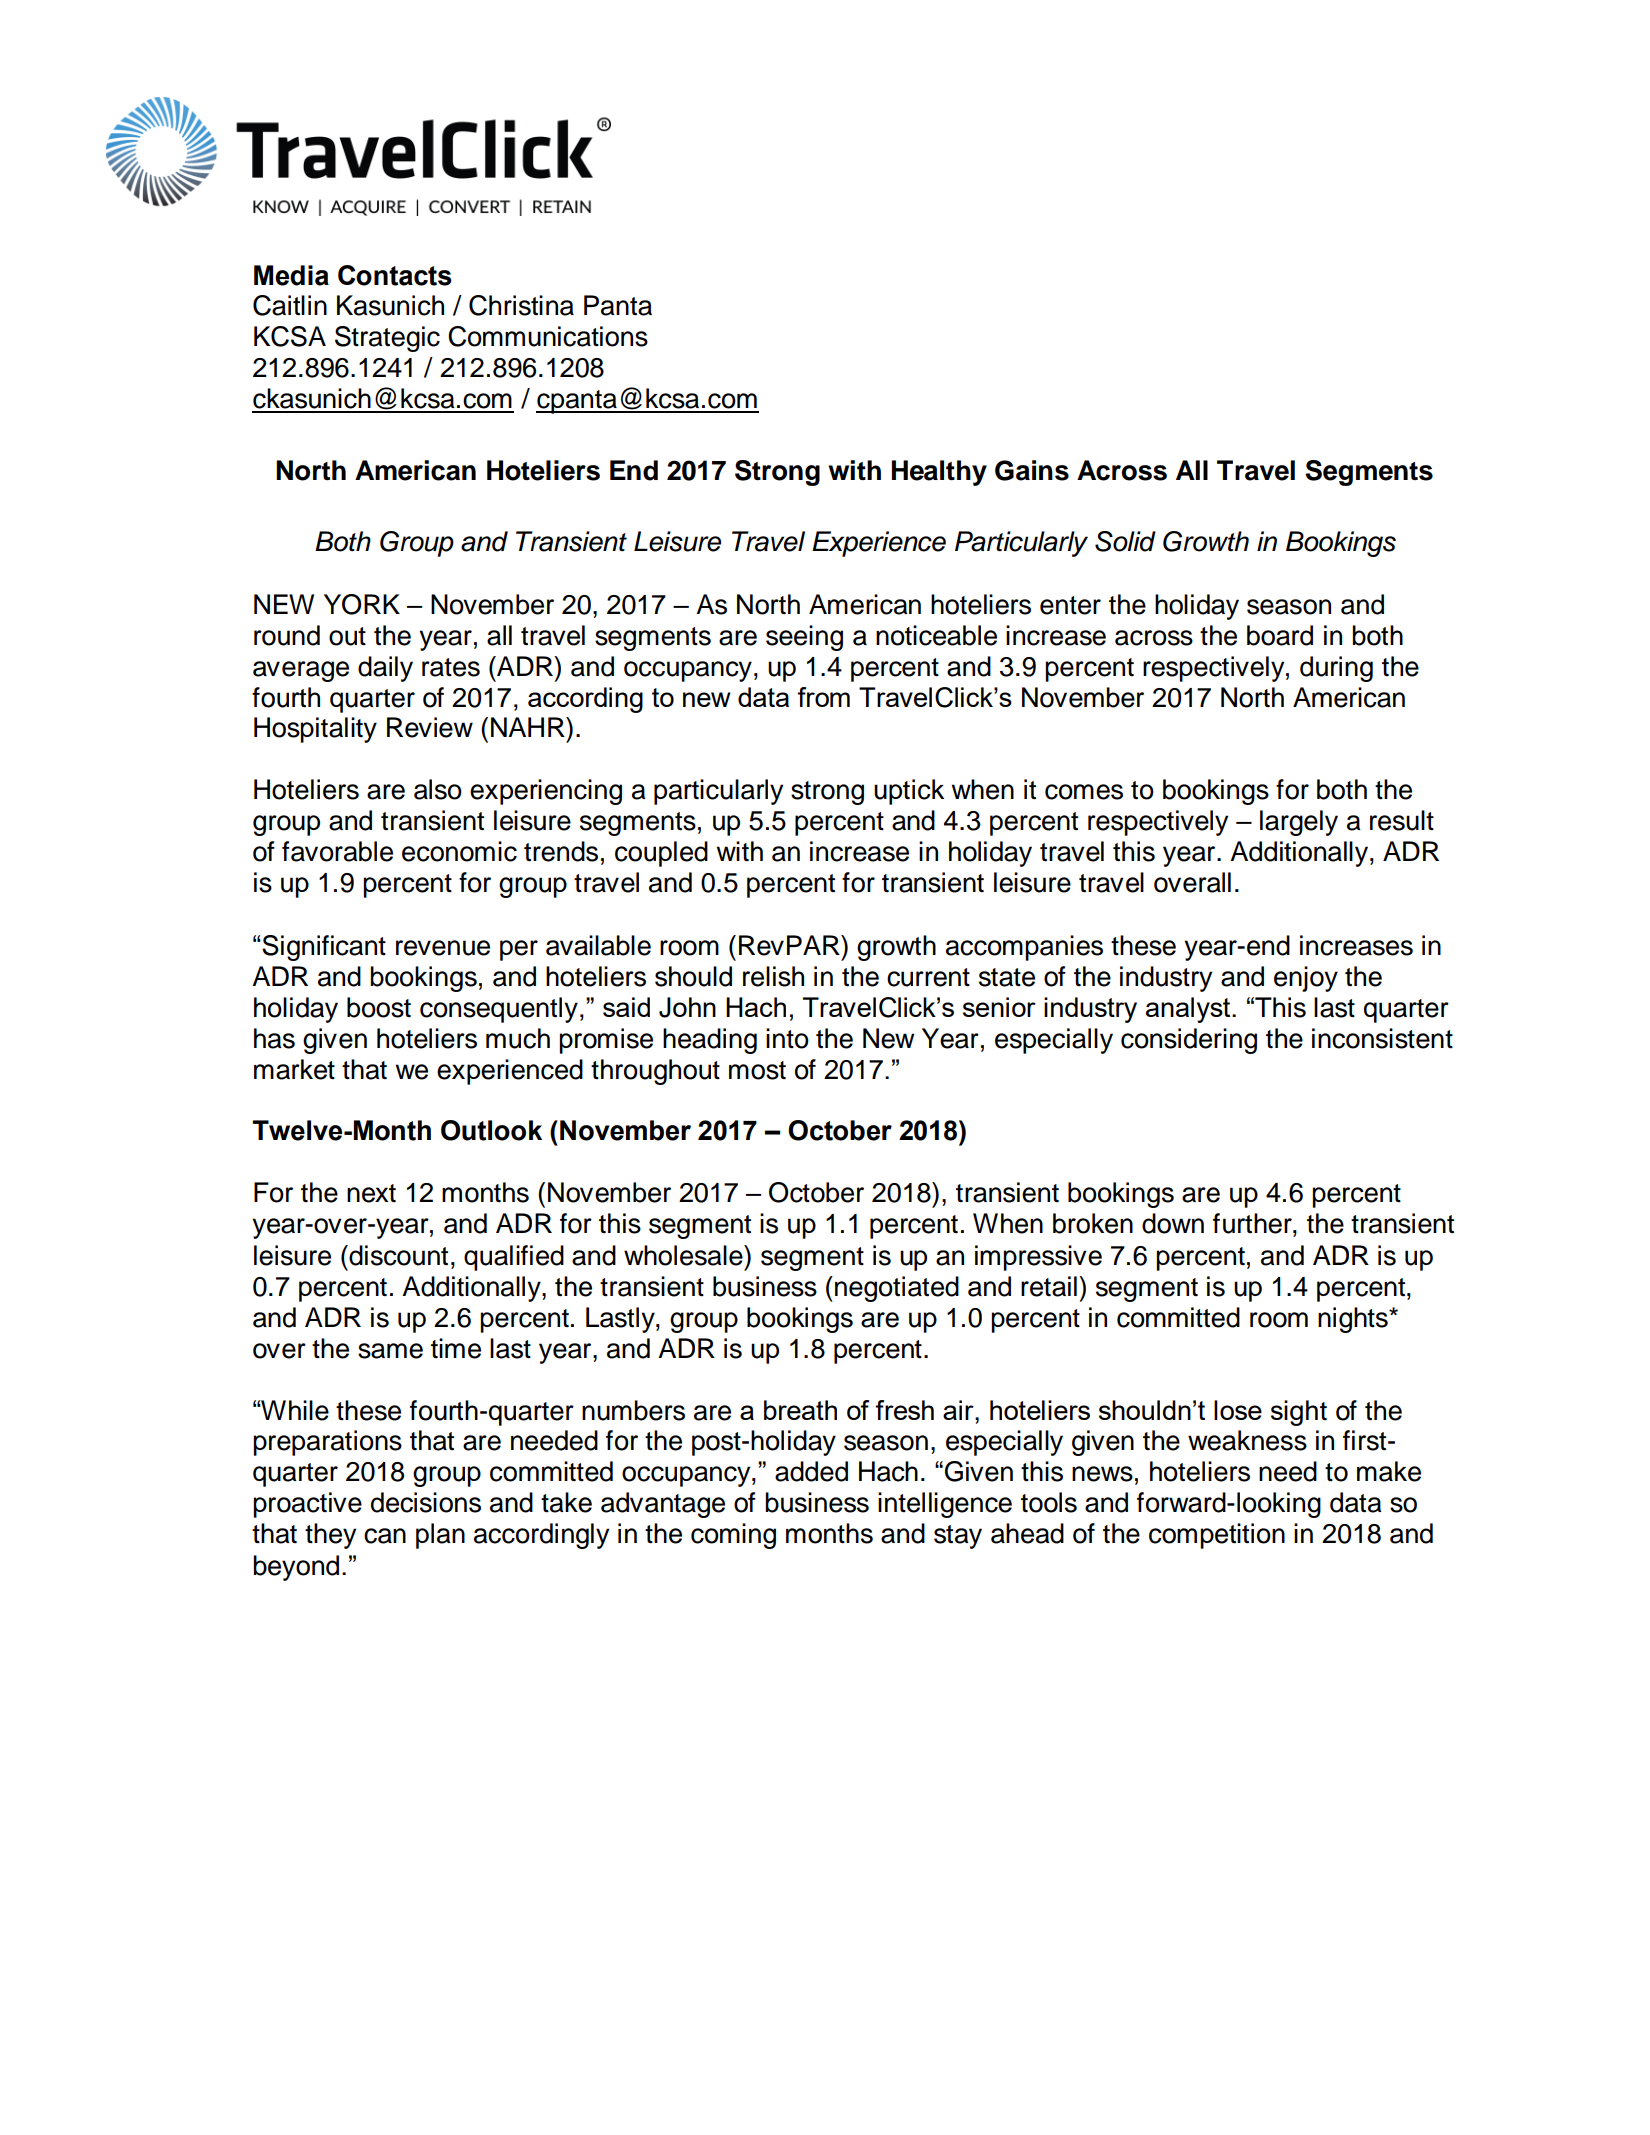 The image size is (1650, 2135). I want to click on Communications, so click(548, 336).
